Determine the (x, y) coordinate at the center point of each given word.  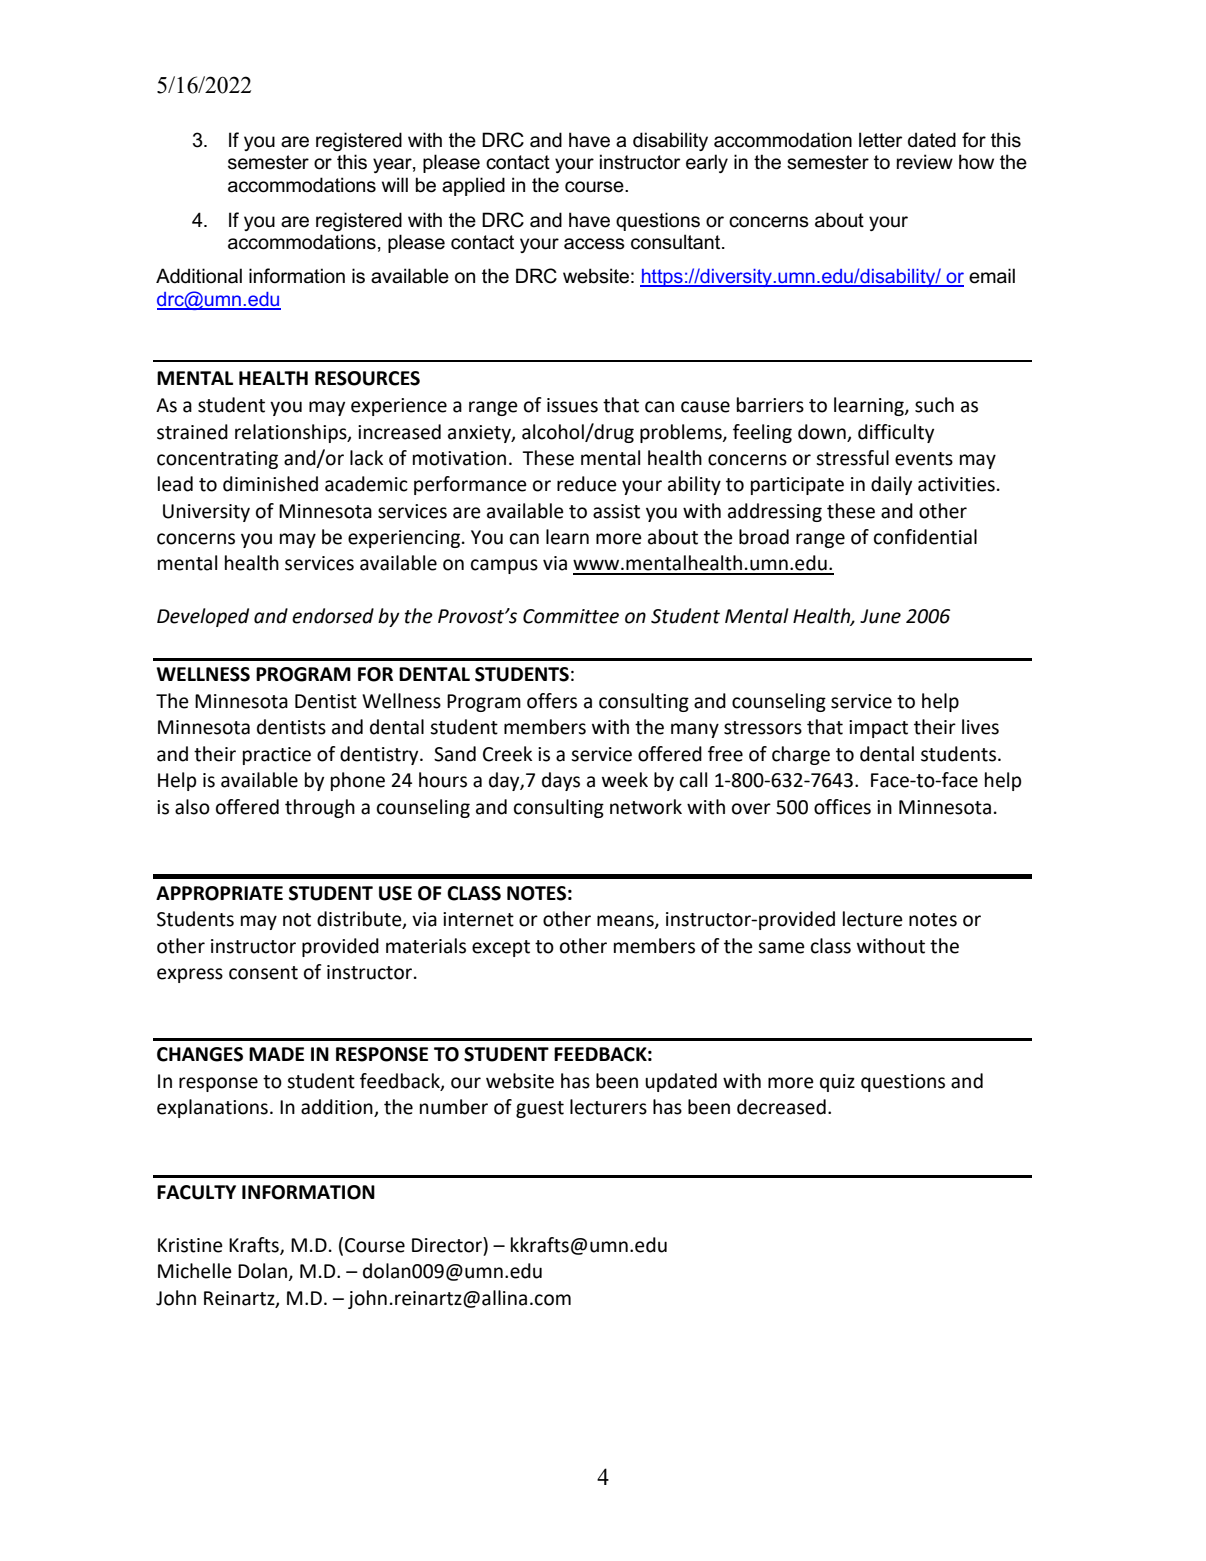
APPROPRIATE (219, 893)
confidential (925, 537)
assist (616, 511)
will (395, 184)
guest (540, 1109)
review (925, 162)
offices (842, 807)
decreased (781, 1107)
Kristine (190, 1245)
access (594, 244)
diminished (270, 484)
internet (478, 919)
